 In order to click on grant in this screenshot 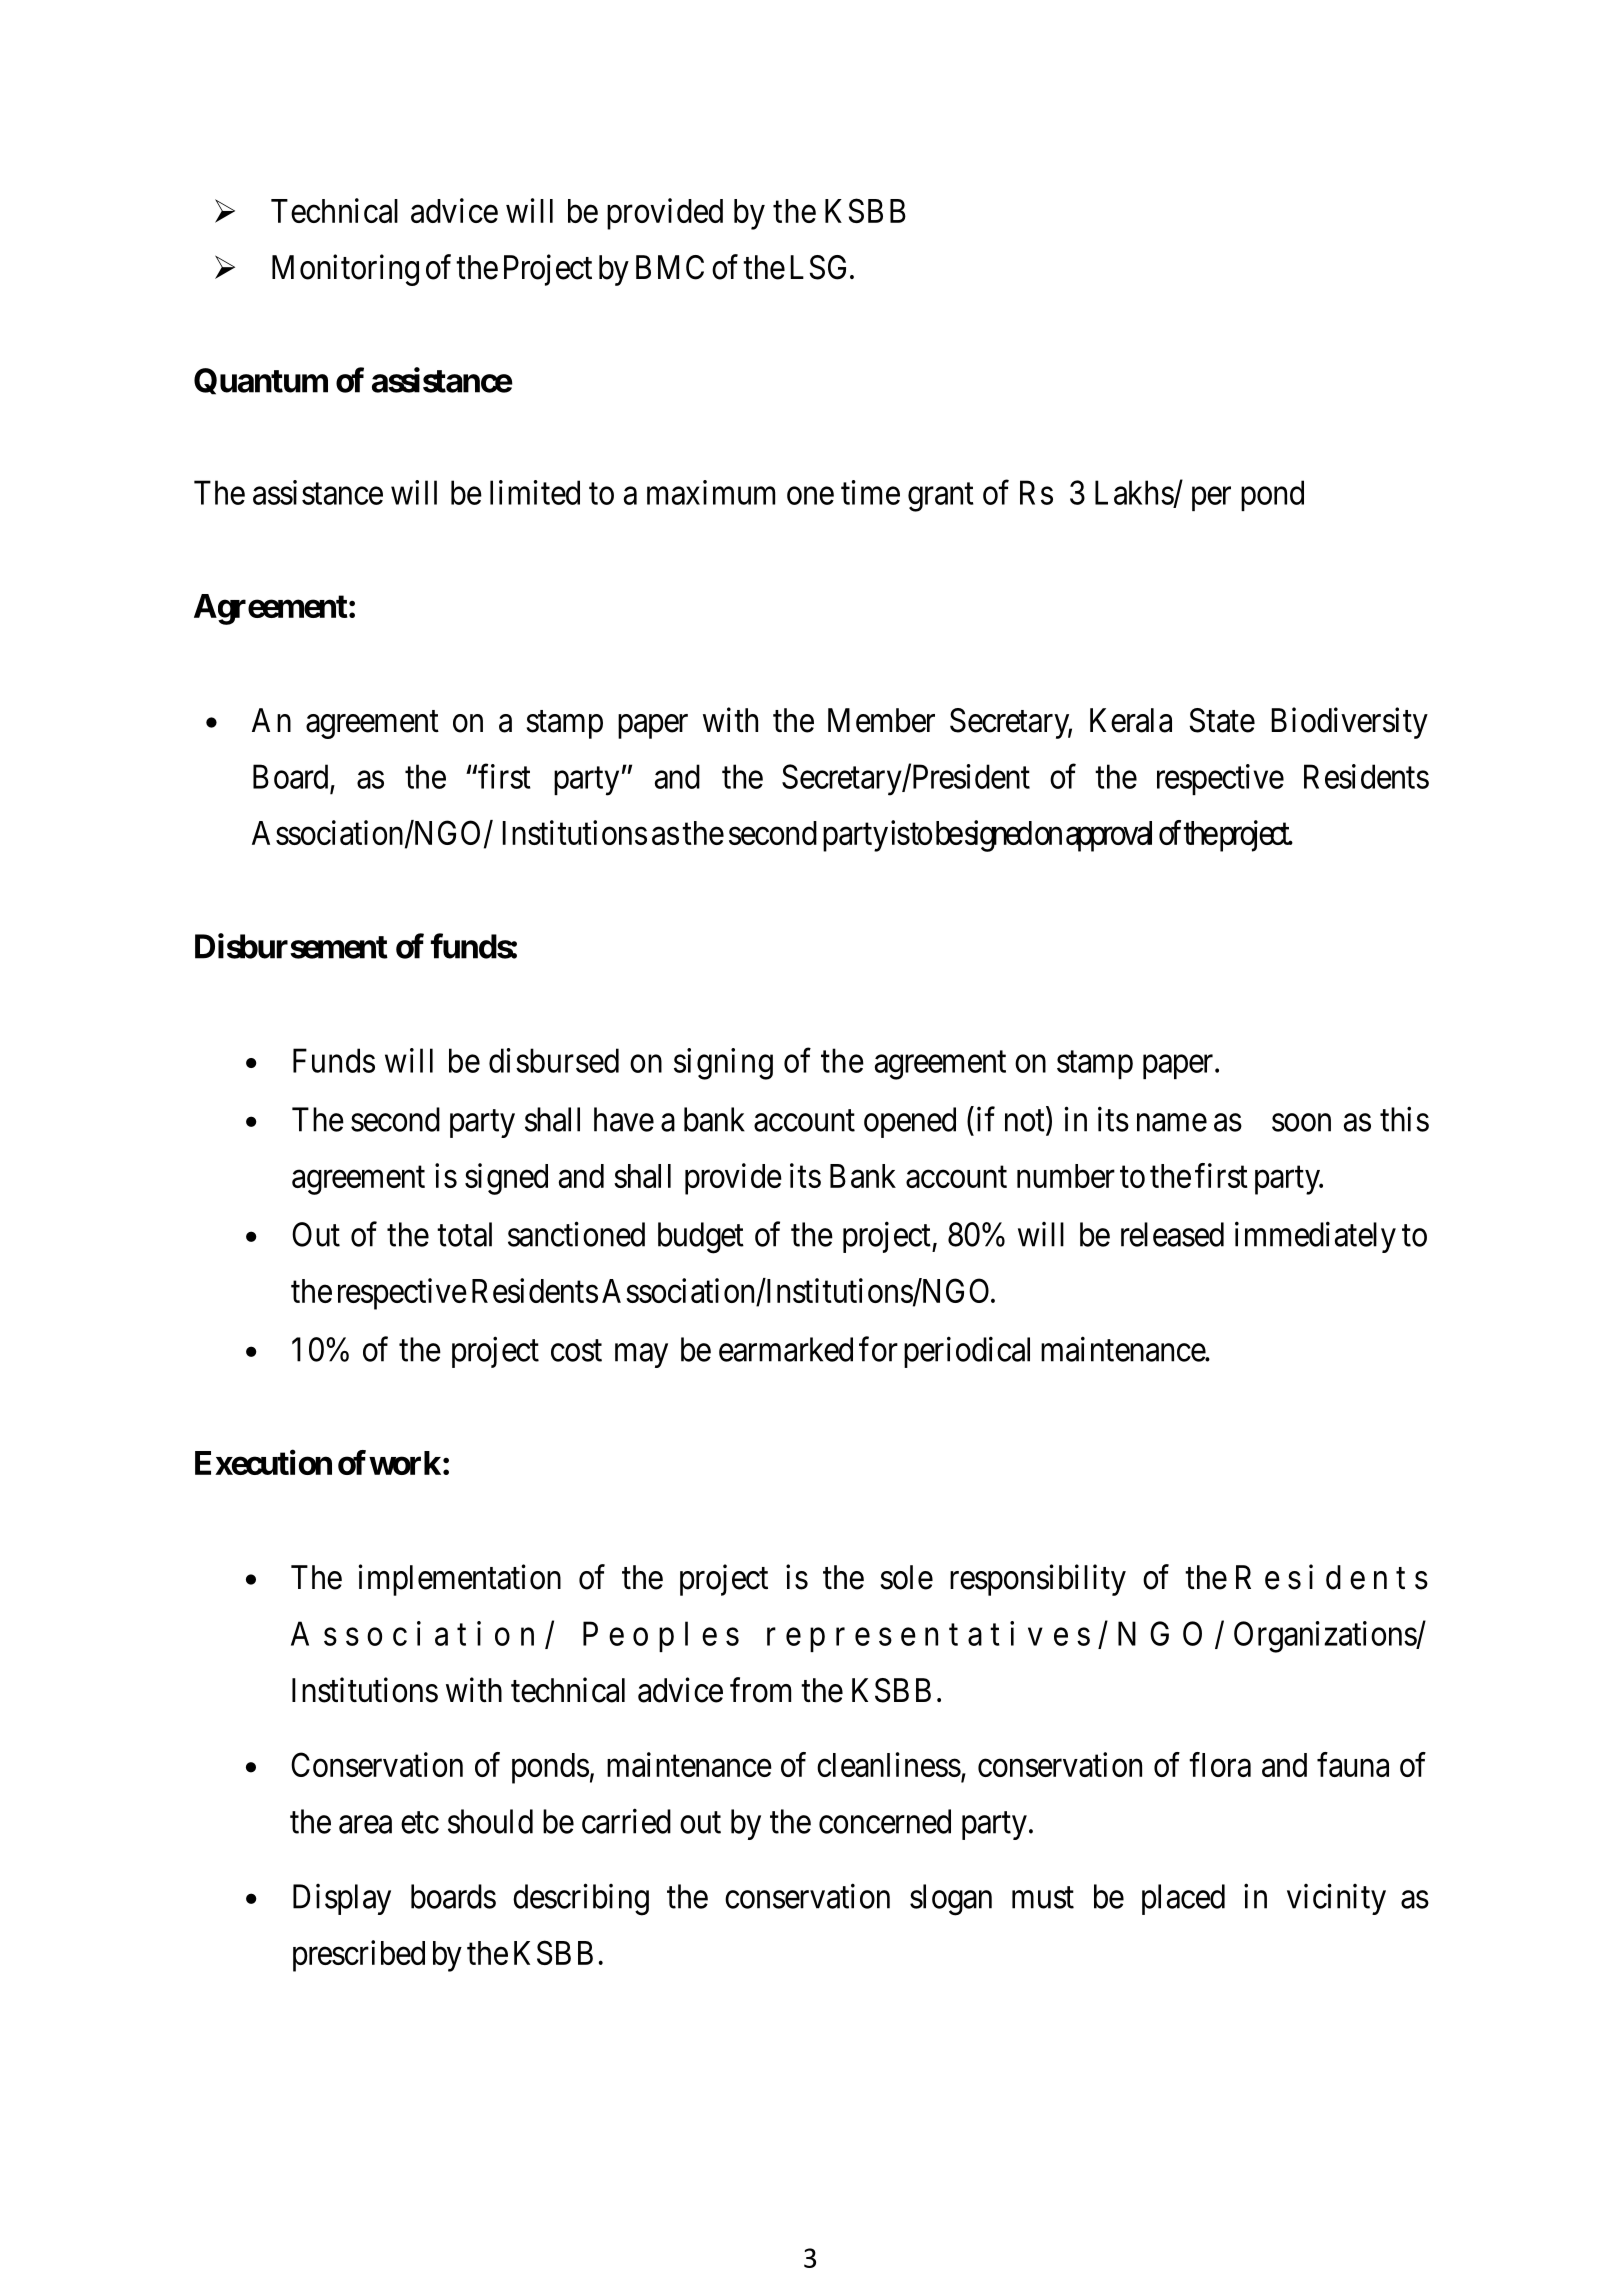, I will do `click(941, 497)`.
